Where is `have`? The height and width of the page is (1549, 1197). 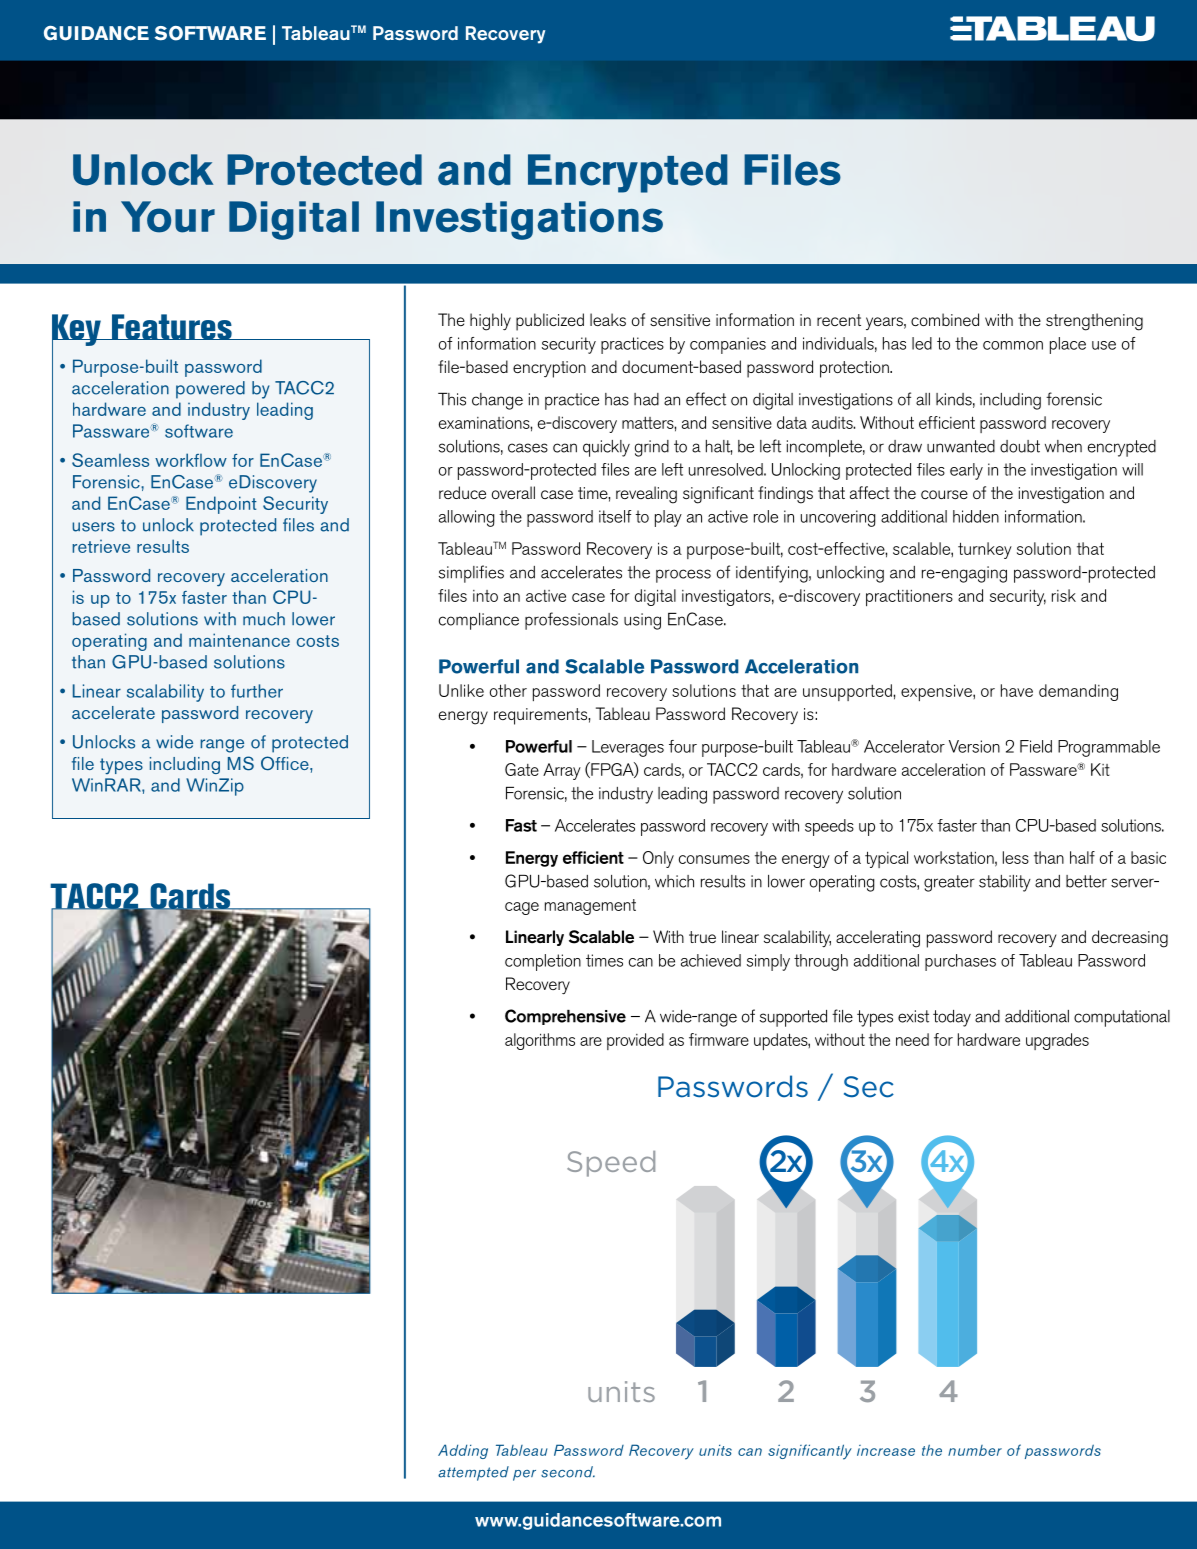 have is located at coordinates (1017, 690).
